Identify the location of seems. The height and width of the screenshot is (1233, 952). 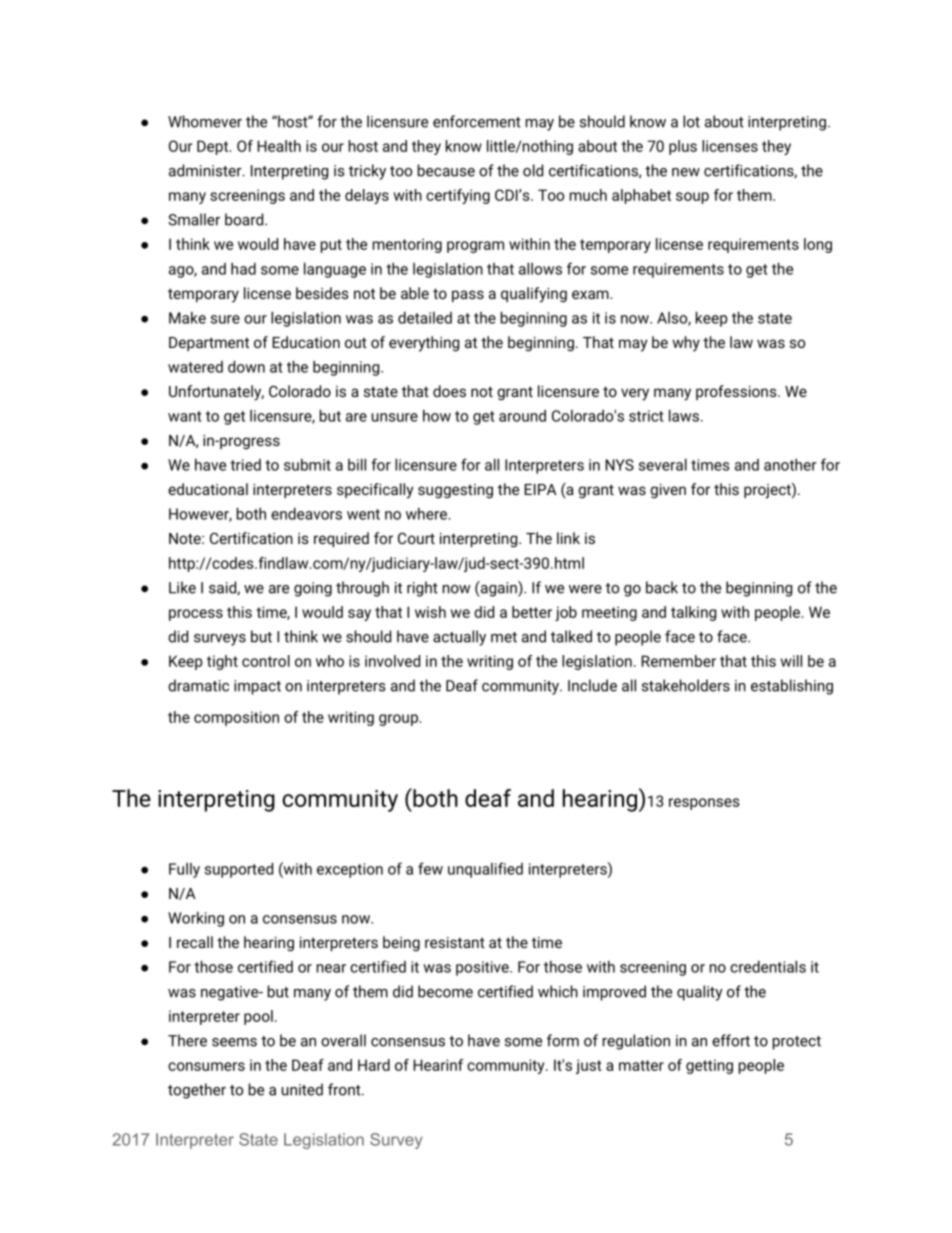
(234, 1042).
